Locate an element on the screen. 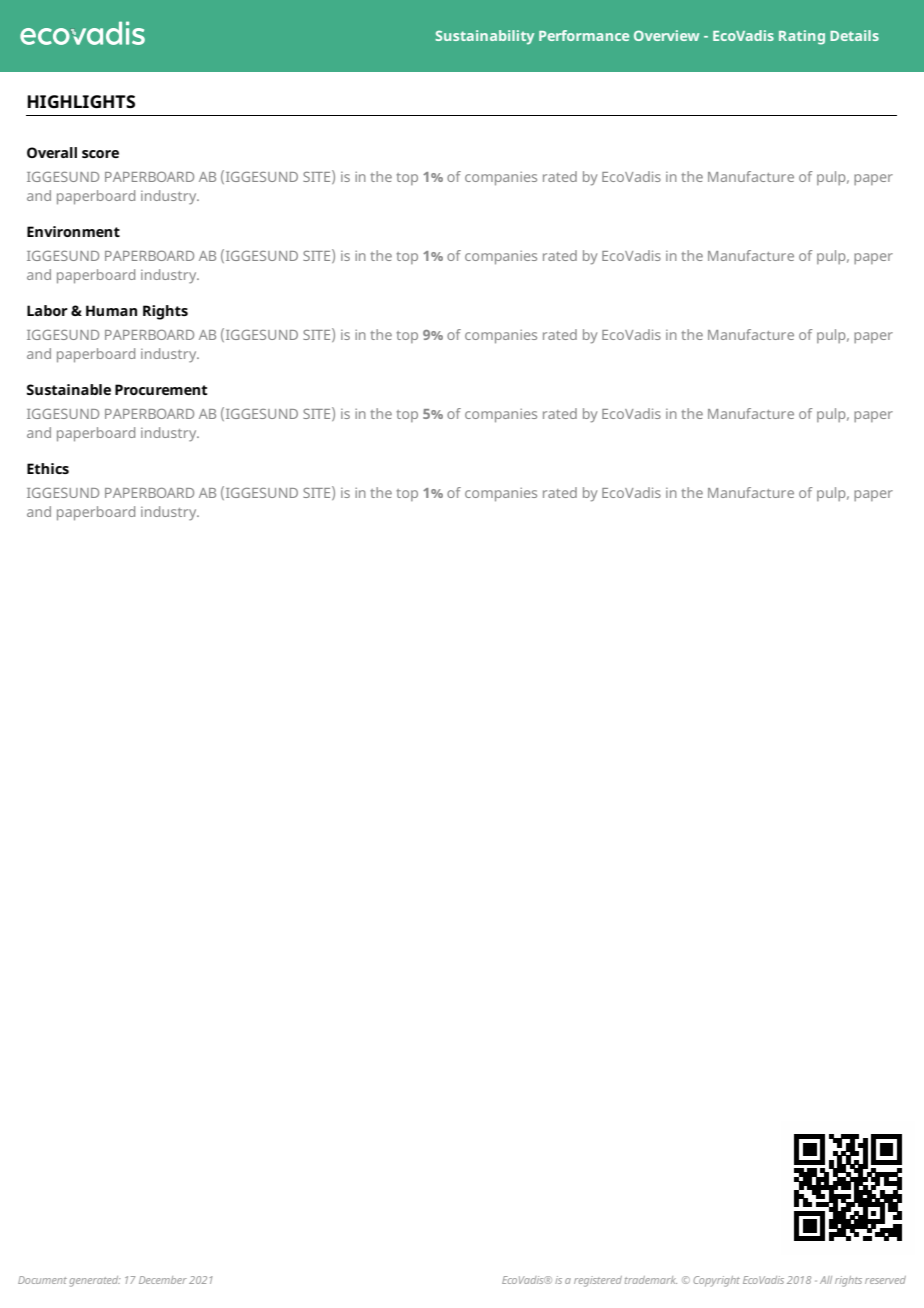 This screenshot has width=924, height=1308. Overview is located at coordinates (666, 35).
